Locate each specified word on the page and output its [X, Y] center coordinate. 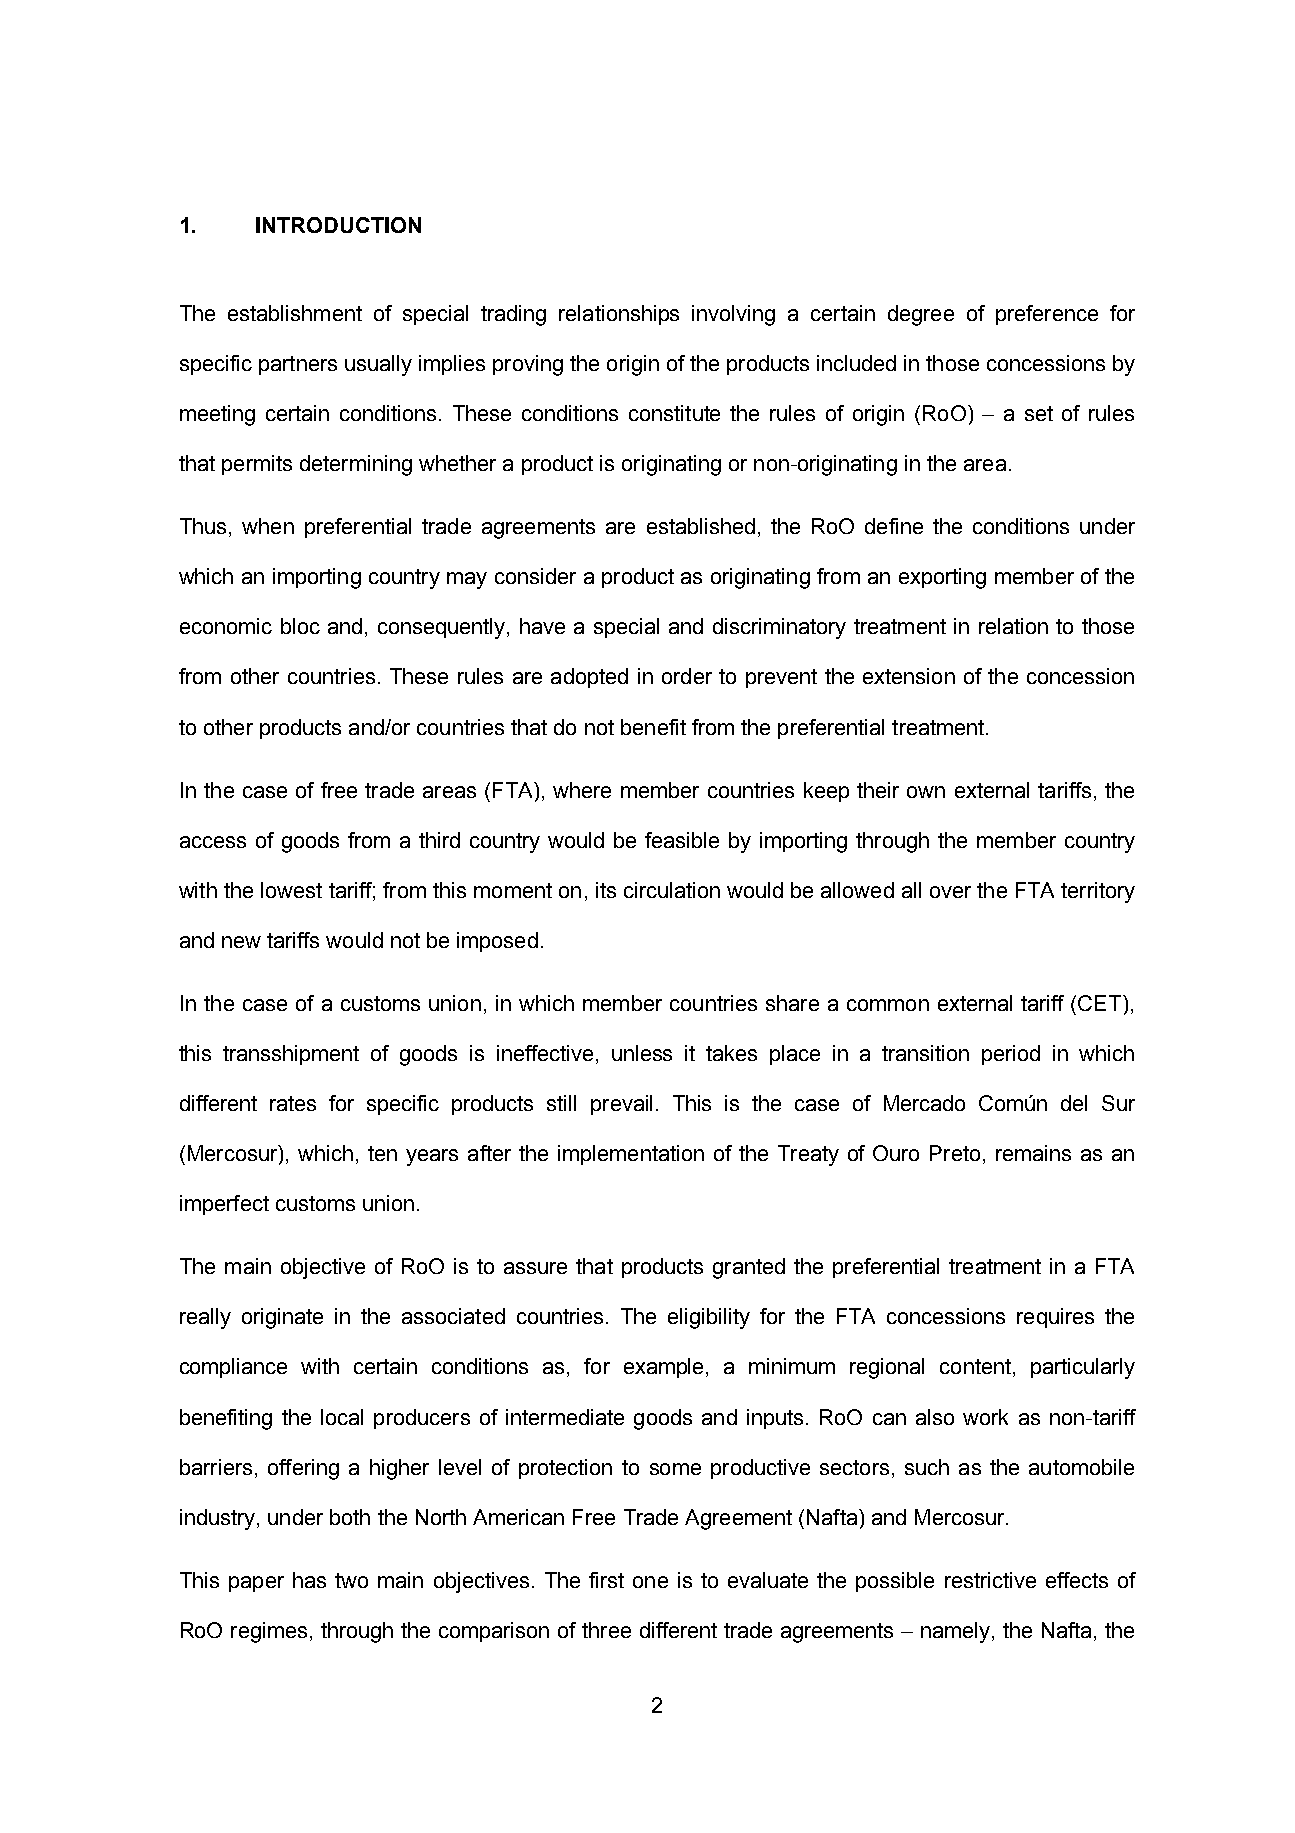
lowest [291, 890]
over [950, 892]
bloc [300, 626]
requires [1055, 1318]
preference [1047, 315]
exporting [942, 578]
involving [733, 315]
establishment [295, 313]
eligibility [709, 1318]
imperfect [224, 1205]
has [309, 1580]
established [701, 526]
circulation [672, 890]
